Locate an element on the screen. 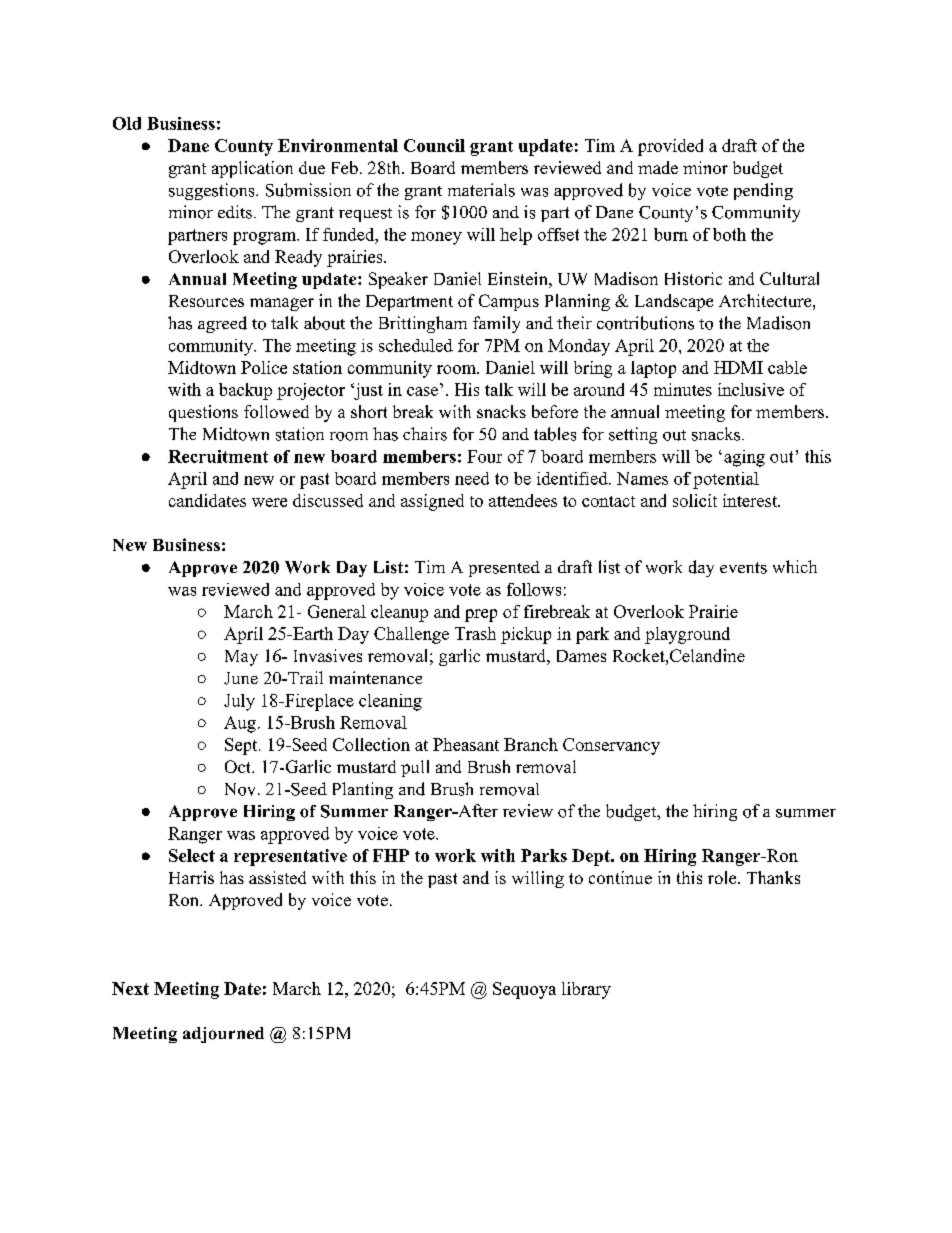 This screenshot has width=952, height=1233. provided is located at coordinates (670, 147).
